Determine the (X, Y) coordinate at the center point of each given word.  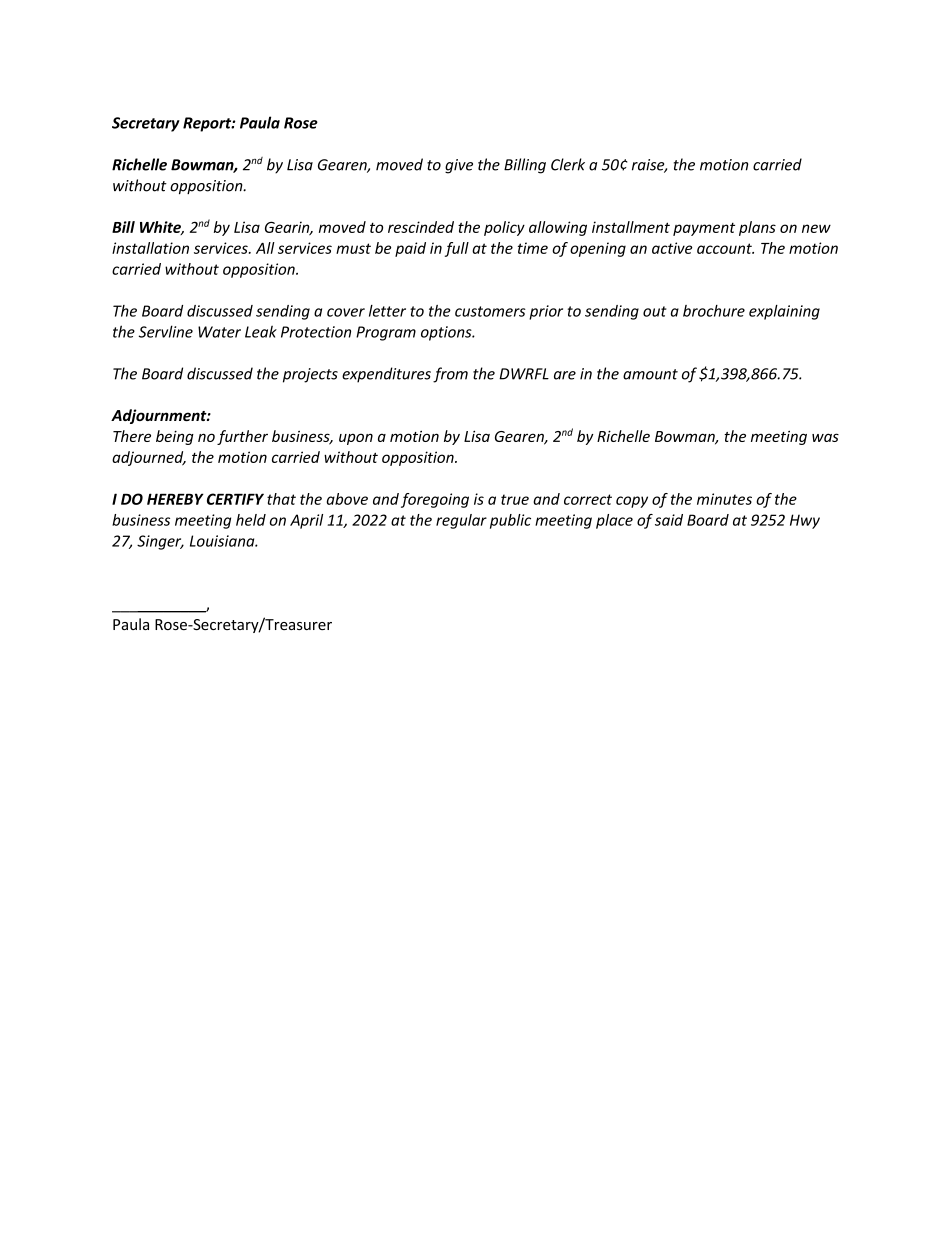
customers (490, 311)
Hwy (805, 521)
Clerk (568, 164)
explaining (784, 312)
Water (219, 332)
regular (461, 521)
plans (757, 228)
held (251, 520)
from (450, 375)
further (242, 437)
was (825, 437)
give (459, 166)
